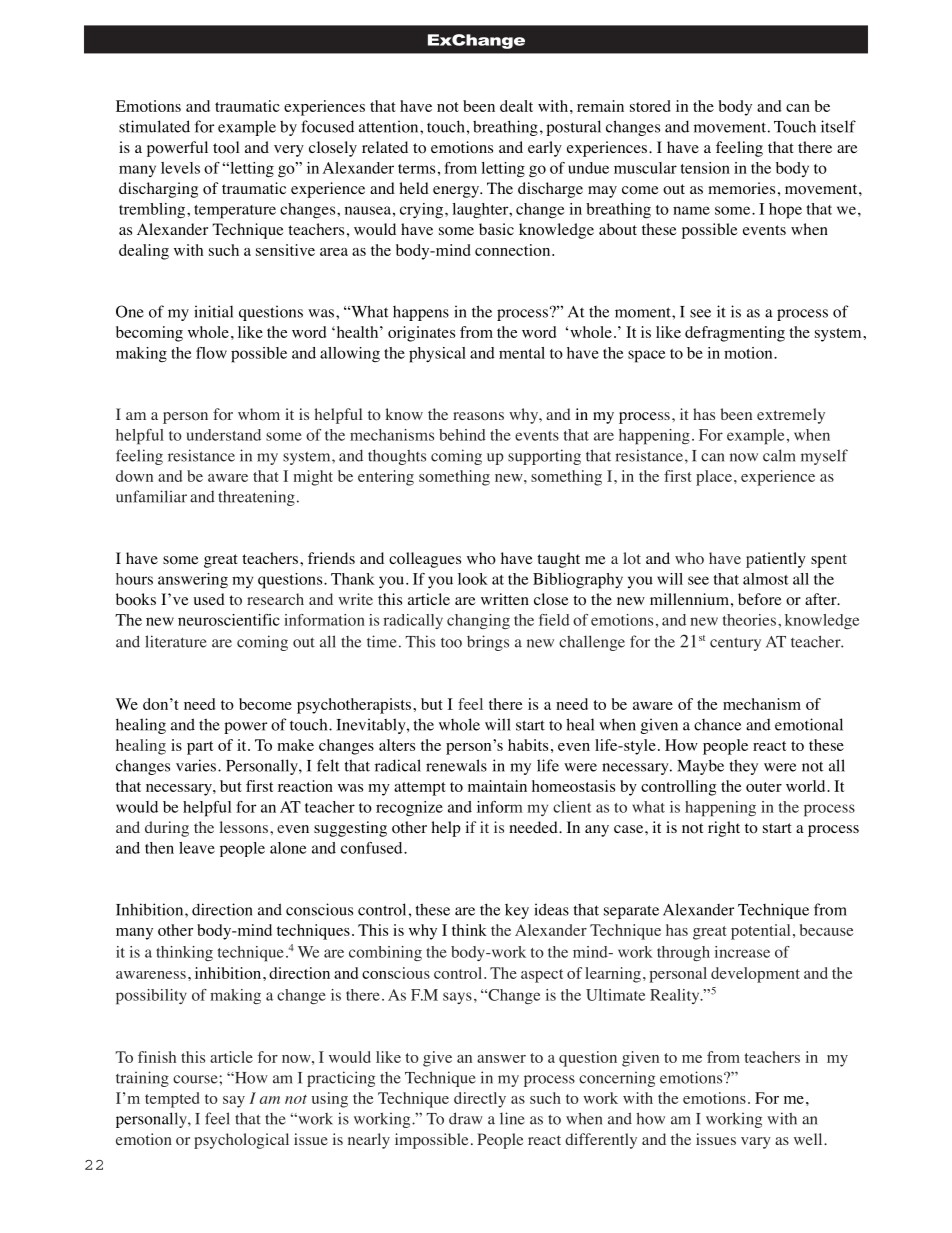 The image size is (952, 1233). What do you see at coordinates (241, 1141) in the image?
I see `psychological` at bounding box center [241, 1141].
